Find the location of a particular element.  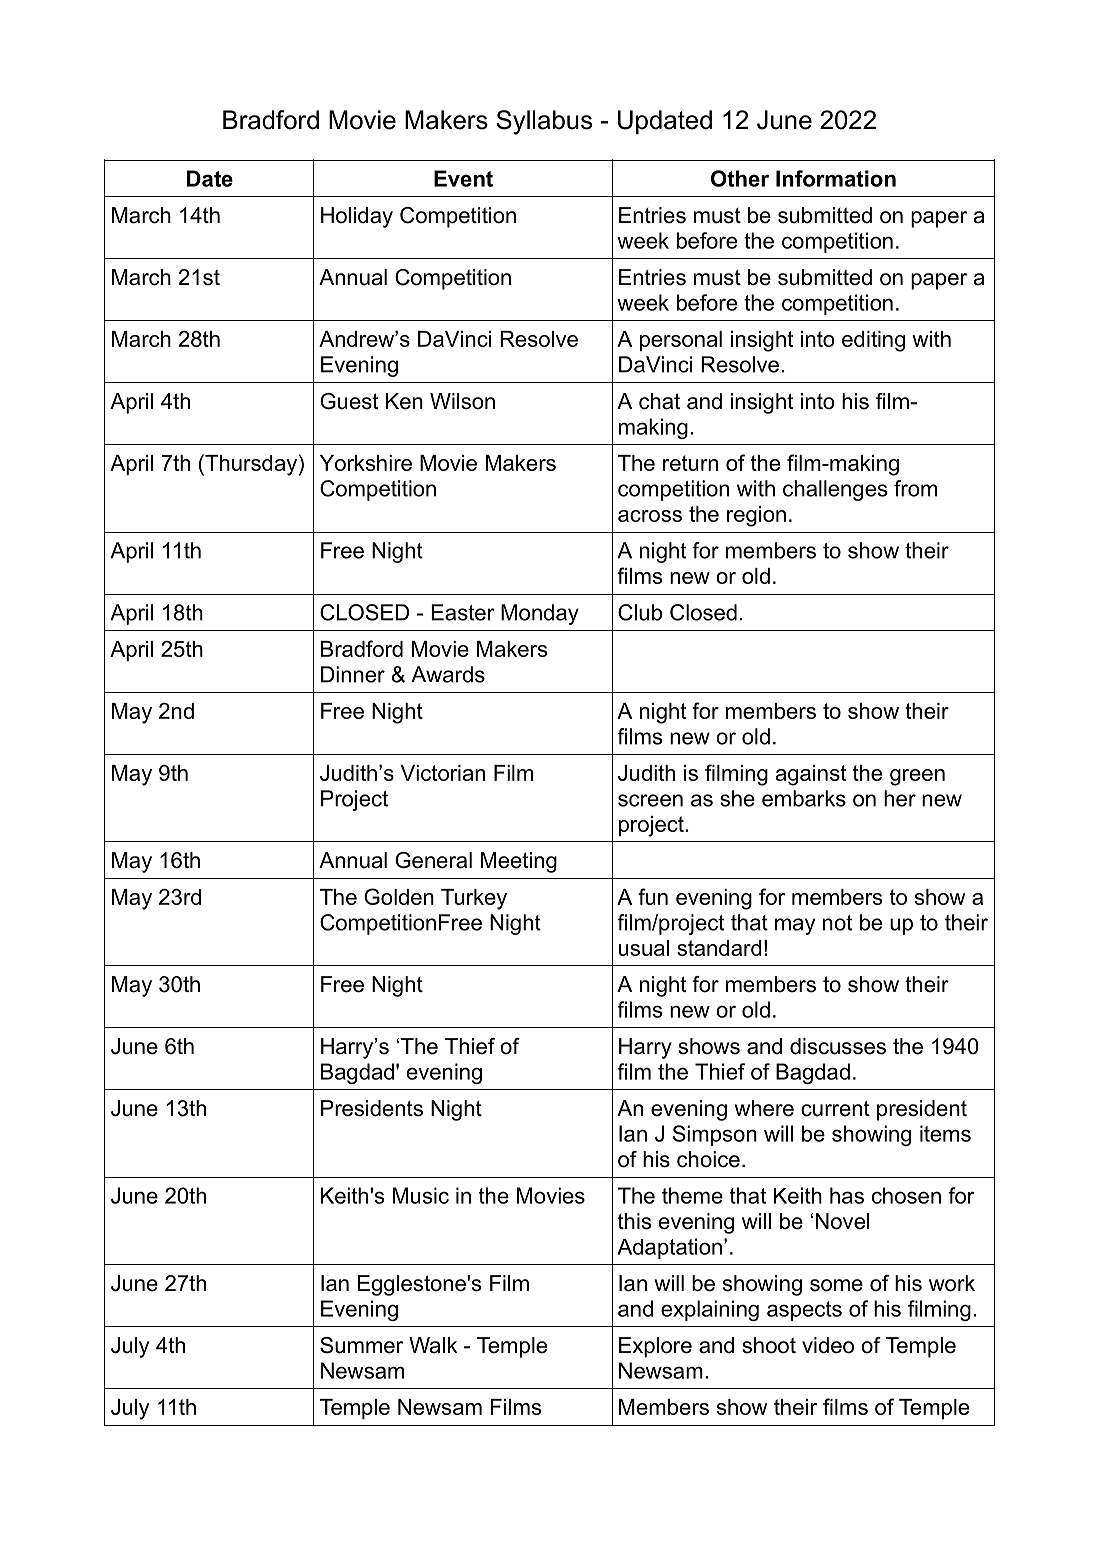

green is located at coordinates (917, 777).
